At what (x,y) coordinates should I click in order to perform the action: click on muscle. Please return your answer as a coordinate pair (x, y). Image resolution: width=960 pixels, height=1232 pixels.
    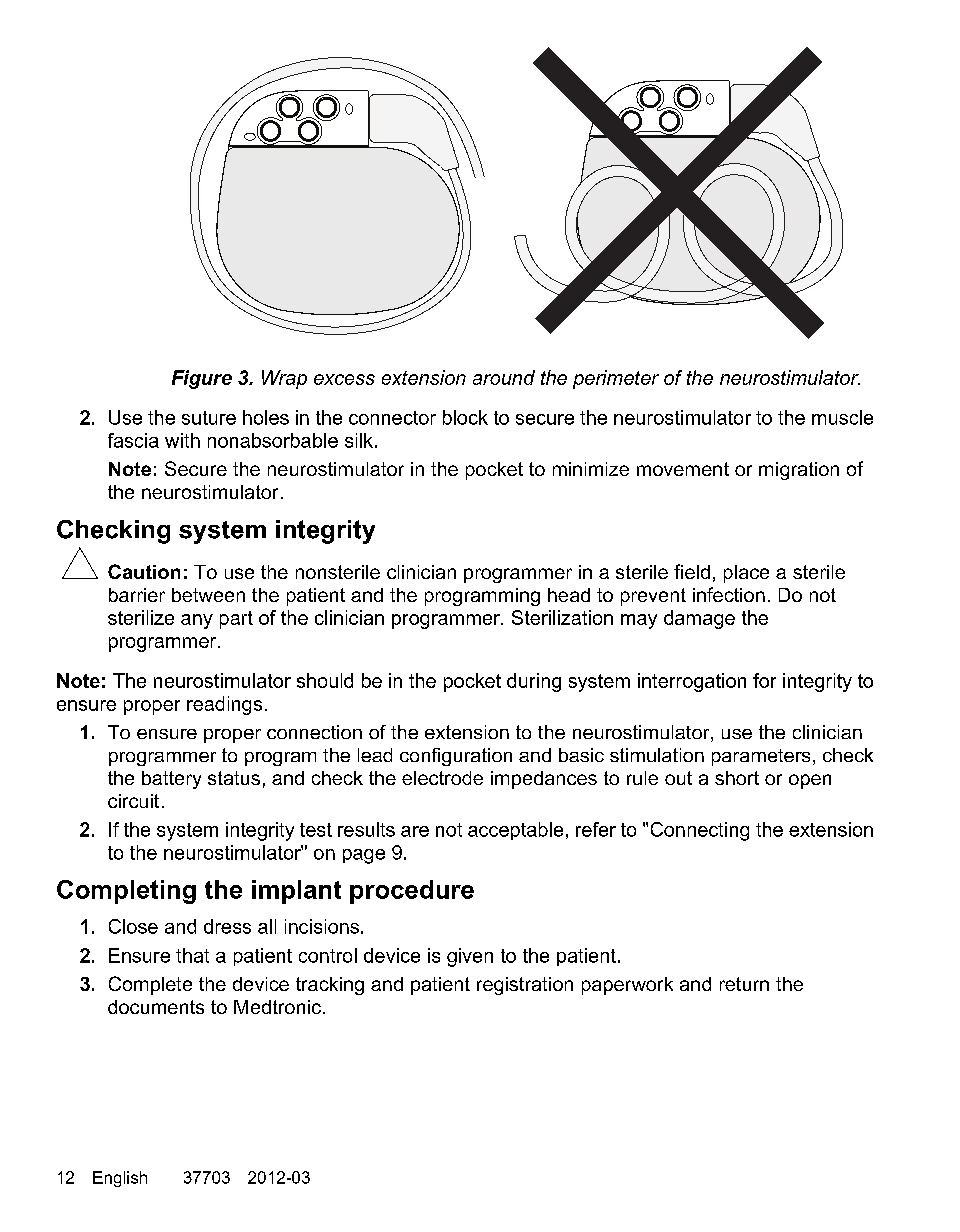
    Looking at the image, I should click on (842, 417).
